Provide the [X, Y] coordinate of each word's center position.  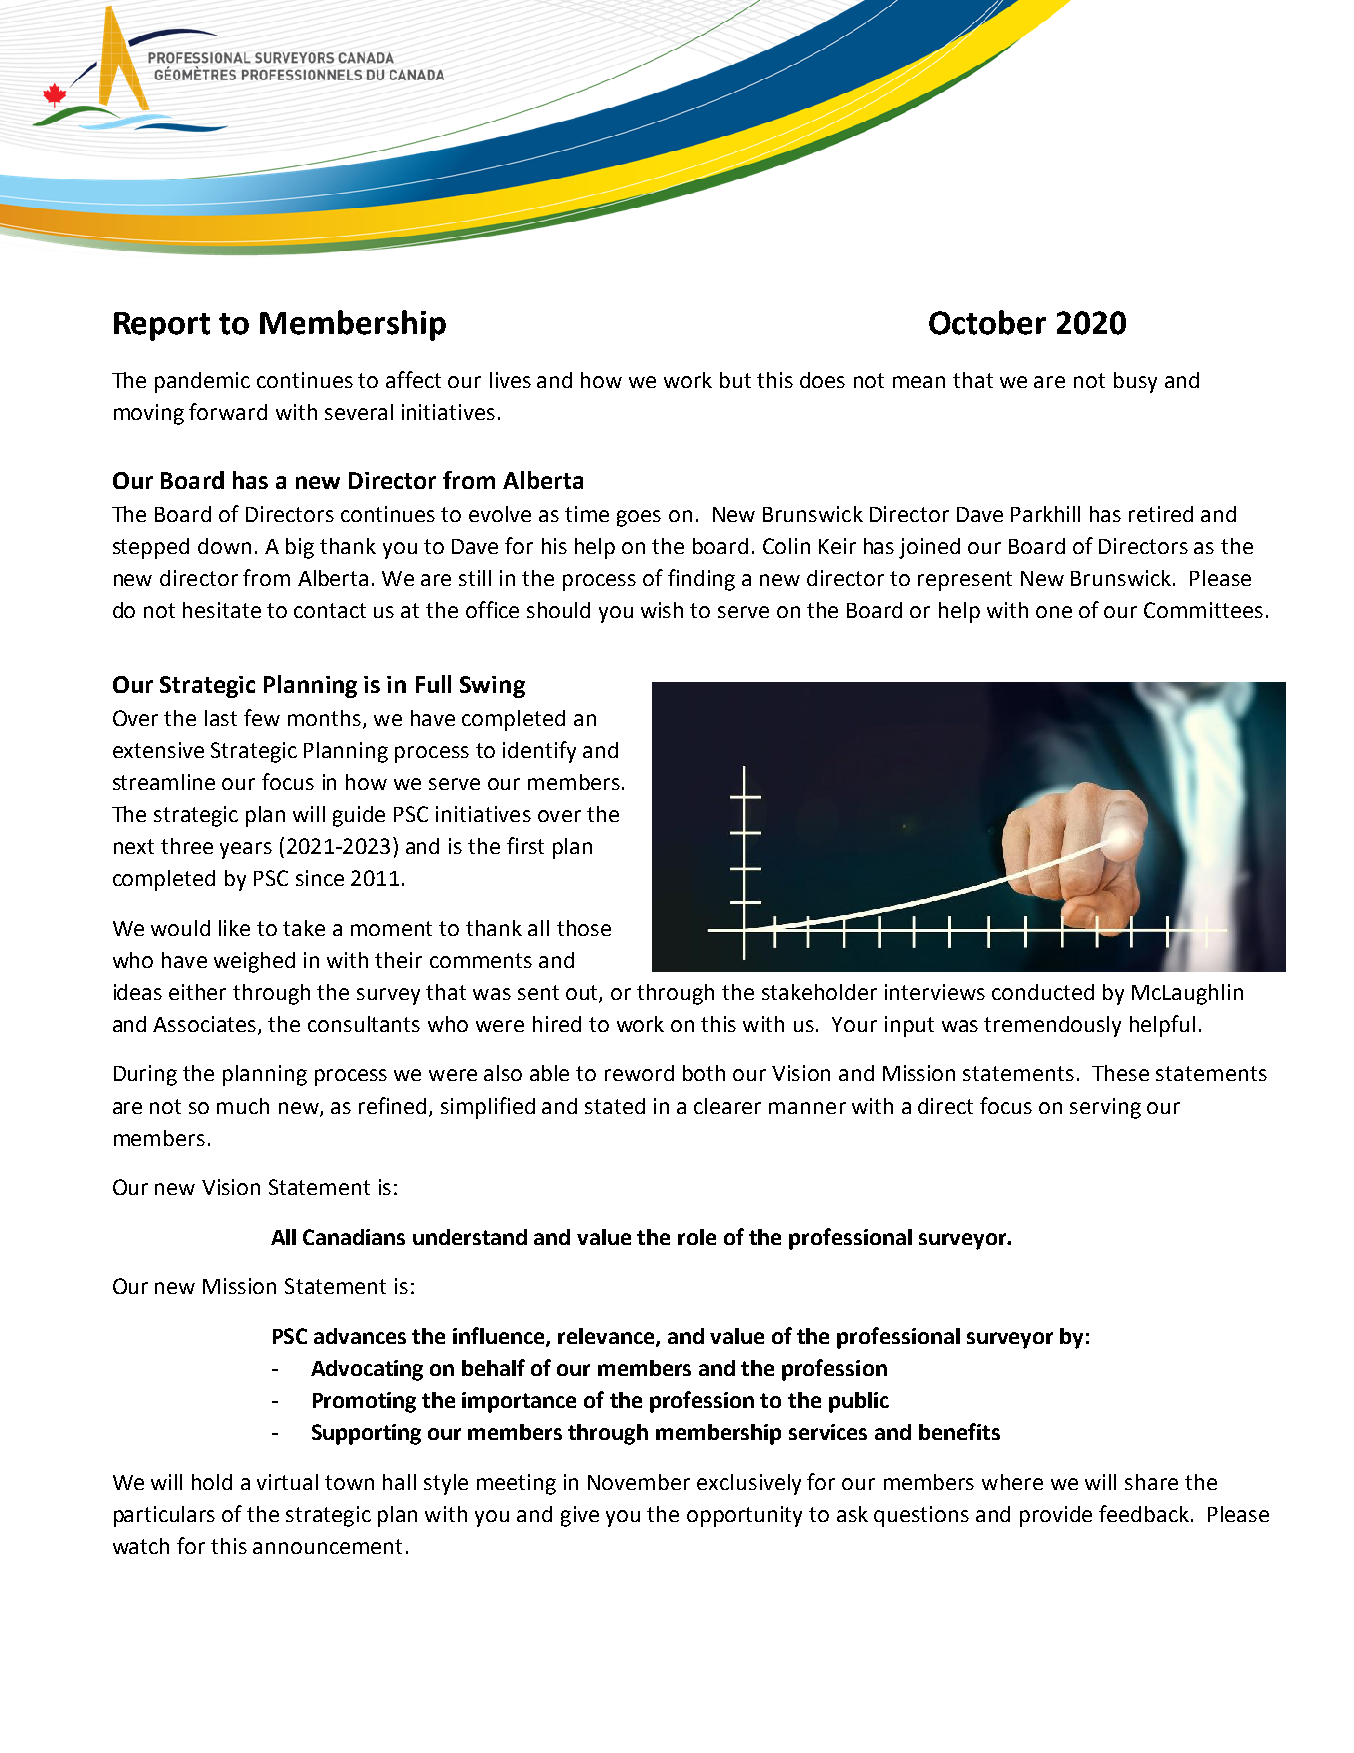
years [246, 850]
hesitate [222, 610]
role [697, 1237]
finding [701, 580]
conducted [1043, 992]
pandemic [202, 382]
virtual [287, 1482]
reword [639, 1073]
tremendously [1052, 1026]
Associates [206, 1025]
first [525, 845]
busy [1135, 382]
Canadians [354, 1237]
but [735, 380]
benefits [959, 1431]
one [1054, 612]
